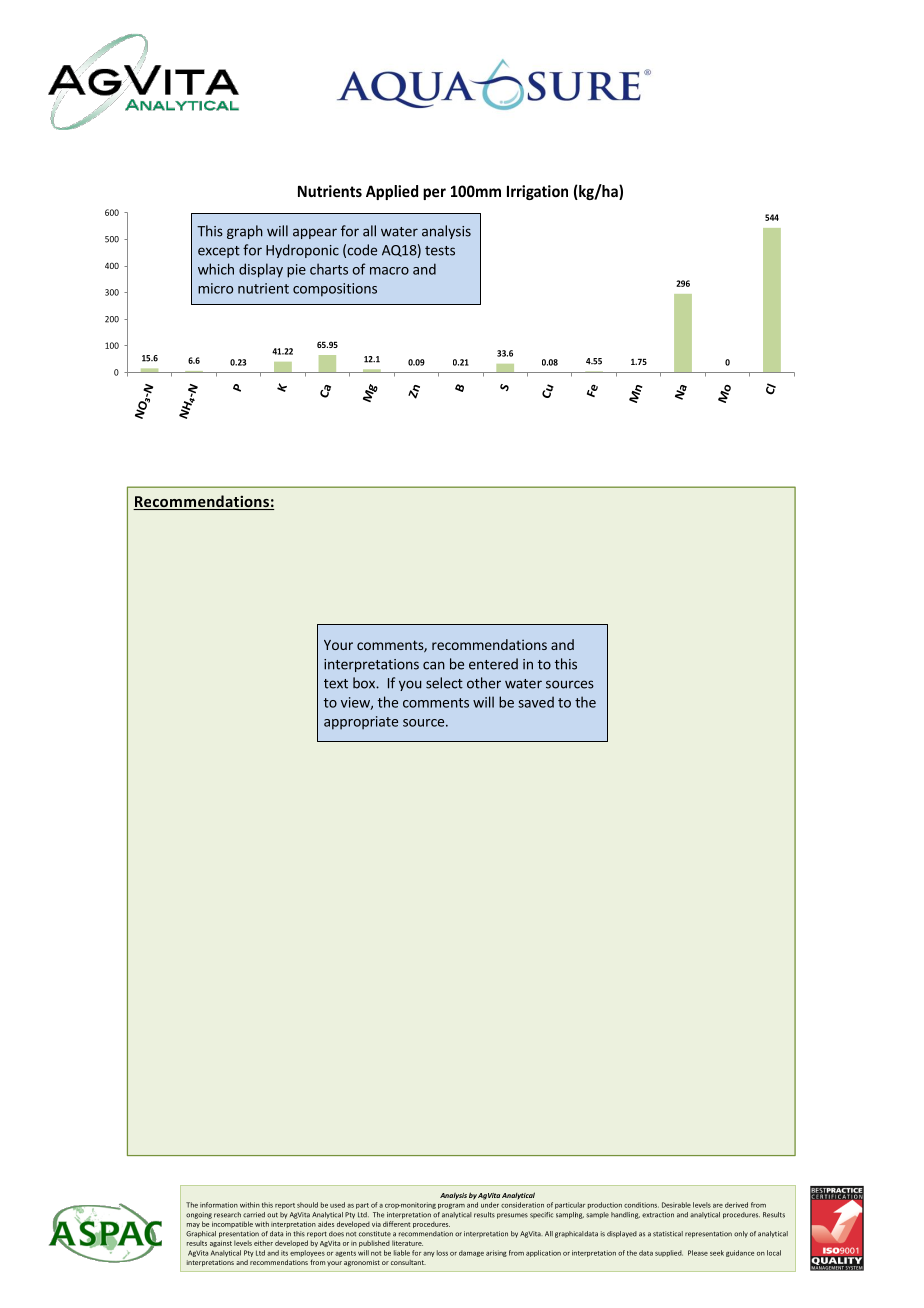 The image size is (924, 1308). I want to click on Please, so click(698, 1253).
